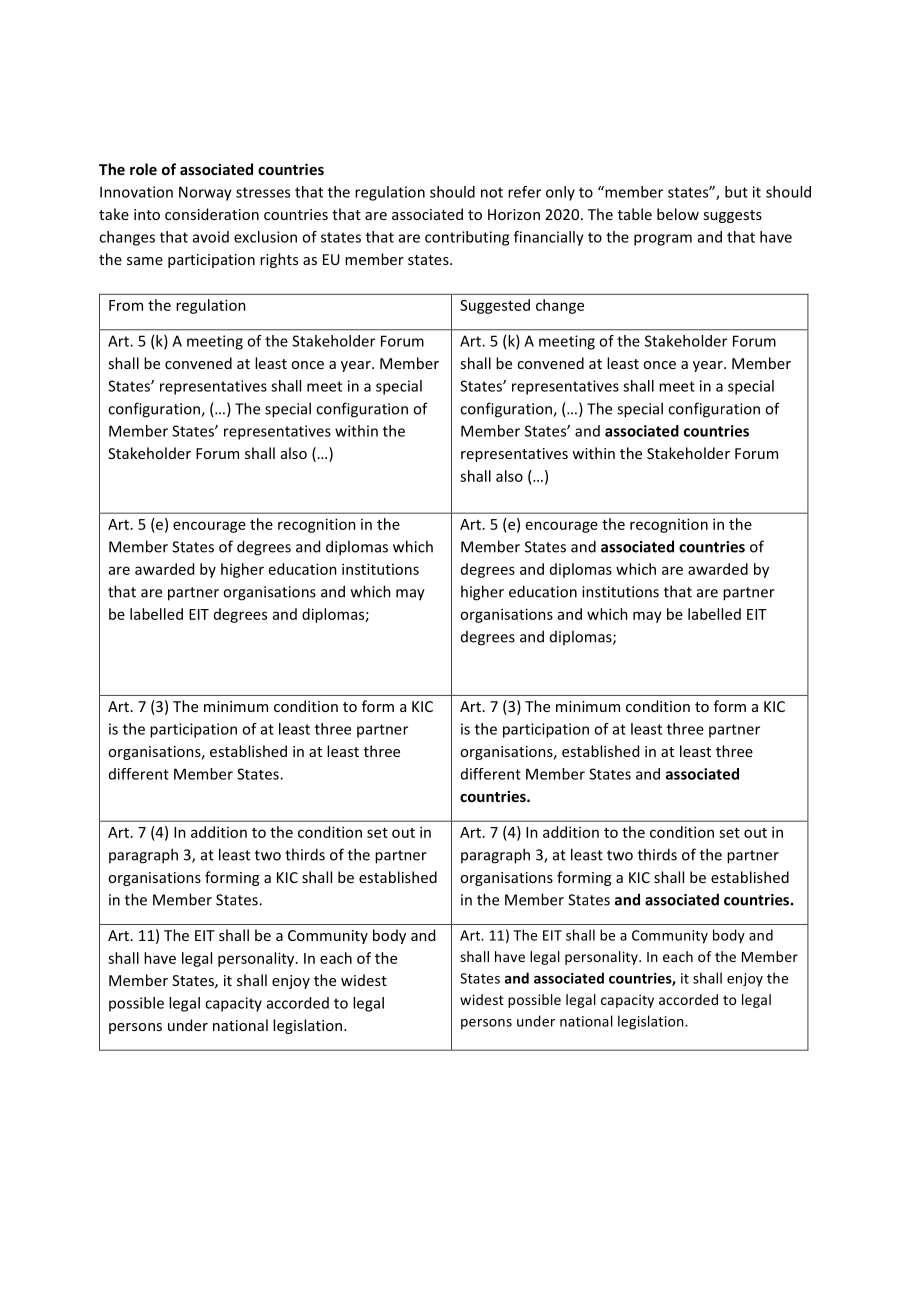 This document has width=924, height=1308. I want to click on same, so click(145, 261).
